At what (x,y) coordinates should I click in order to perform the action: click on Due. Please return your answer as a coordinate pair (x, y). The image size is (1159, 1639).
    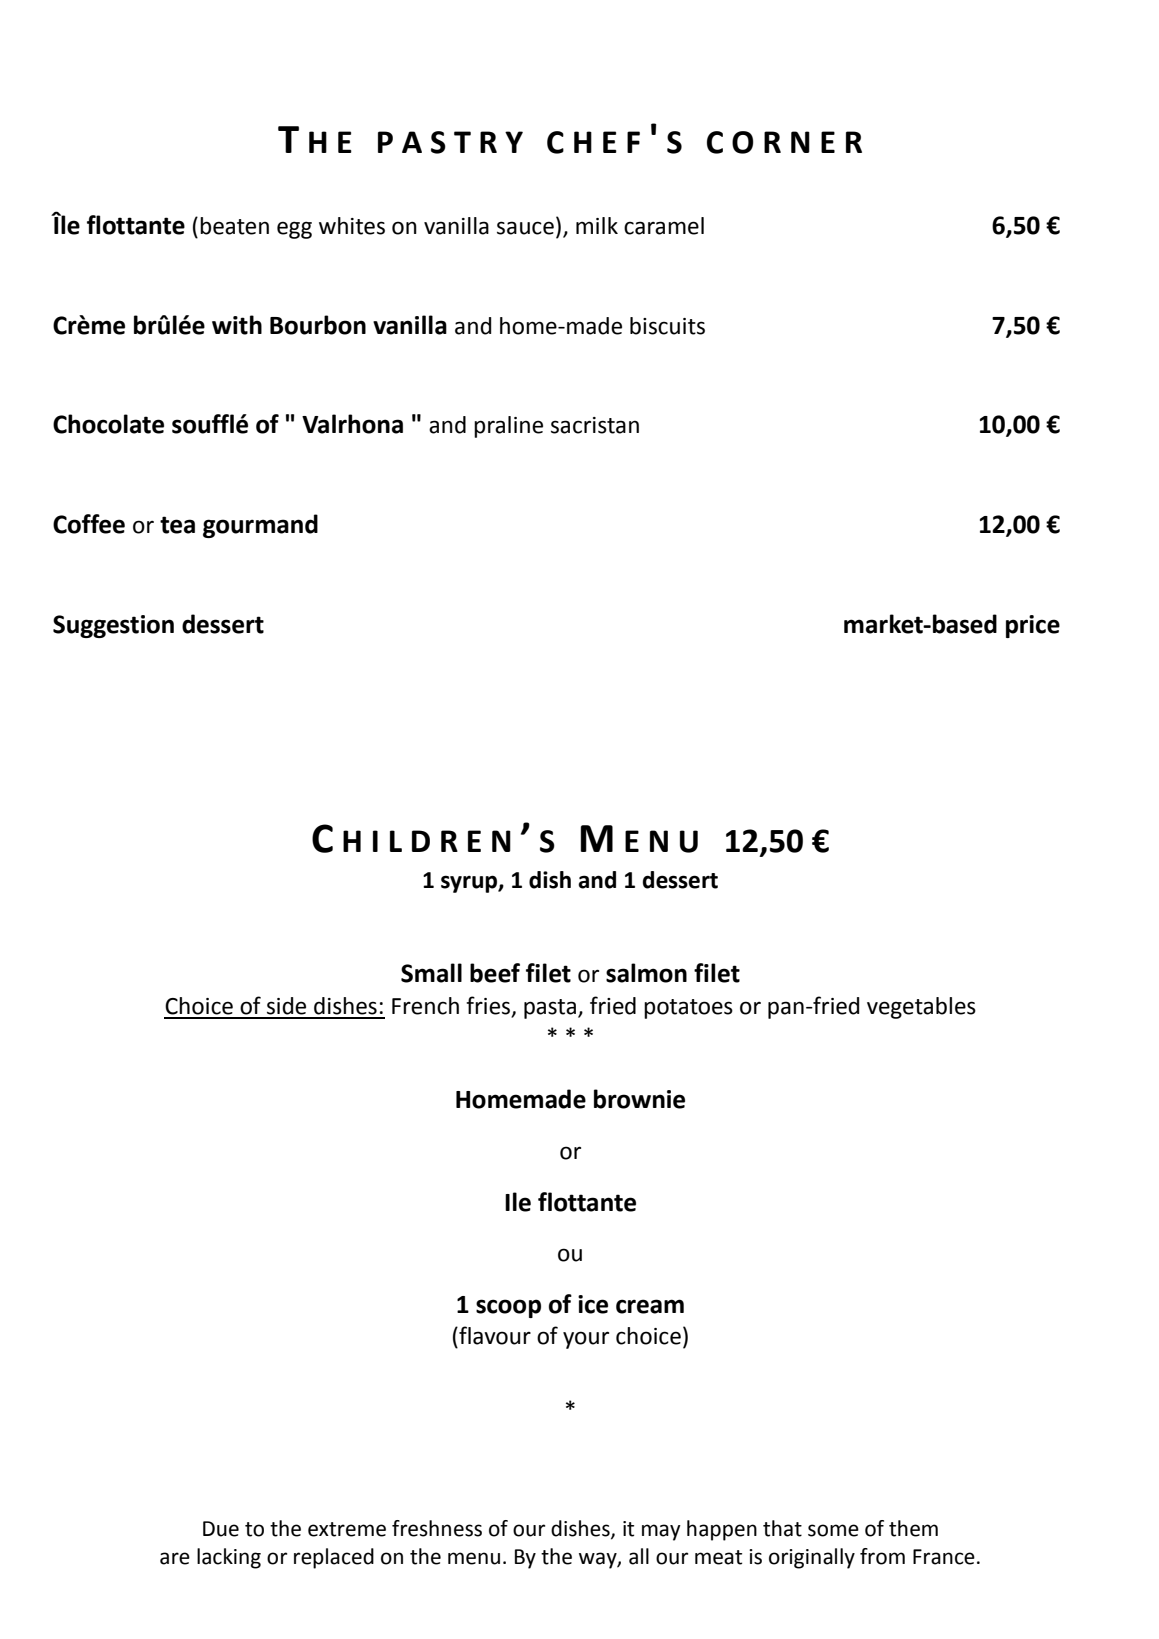
    Looking at the image, I should click on (221, 1529).
